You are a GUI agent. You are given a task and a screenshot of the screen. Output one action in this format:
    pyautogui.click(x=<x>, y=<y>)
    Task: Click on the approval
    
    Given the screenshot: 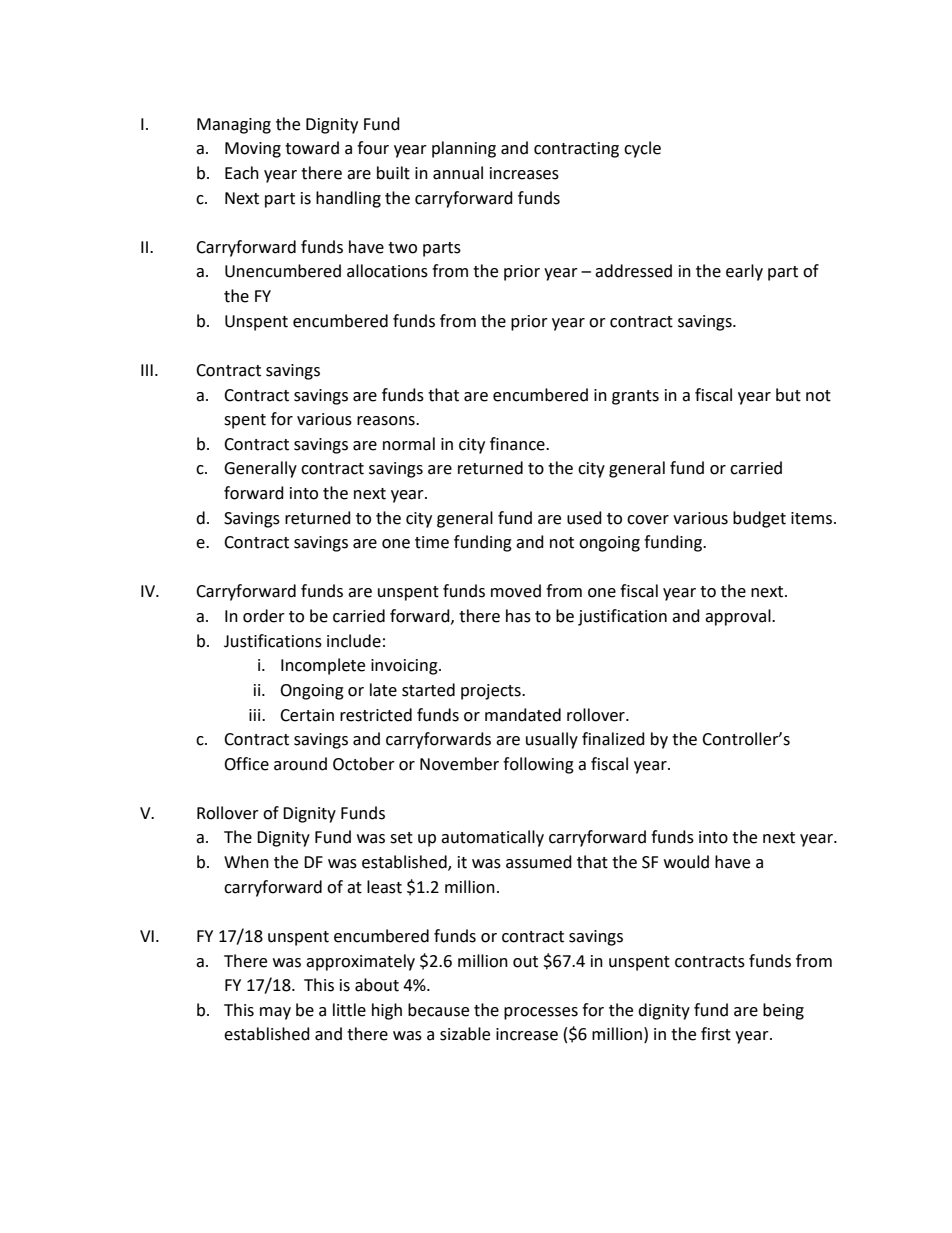 What is the action you would take?
    pyautogui.click(x=739, y=617)
